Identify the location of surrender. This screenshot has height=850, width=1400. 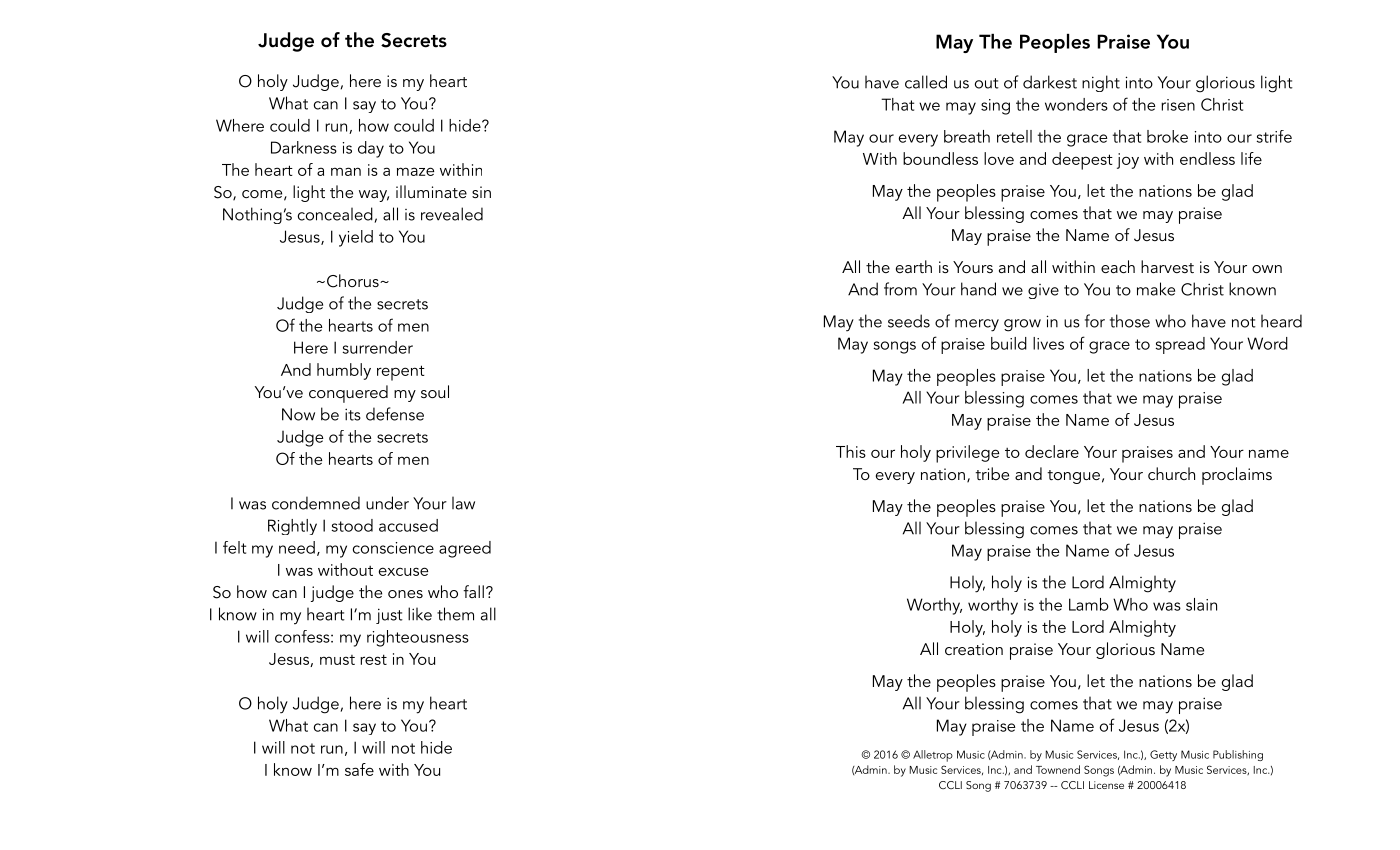
(378, 347).
